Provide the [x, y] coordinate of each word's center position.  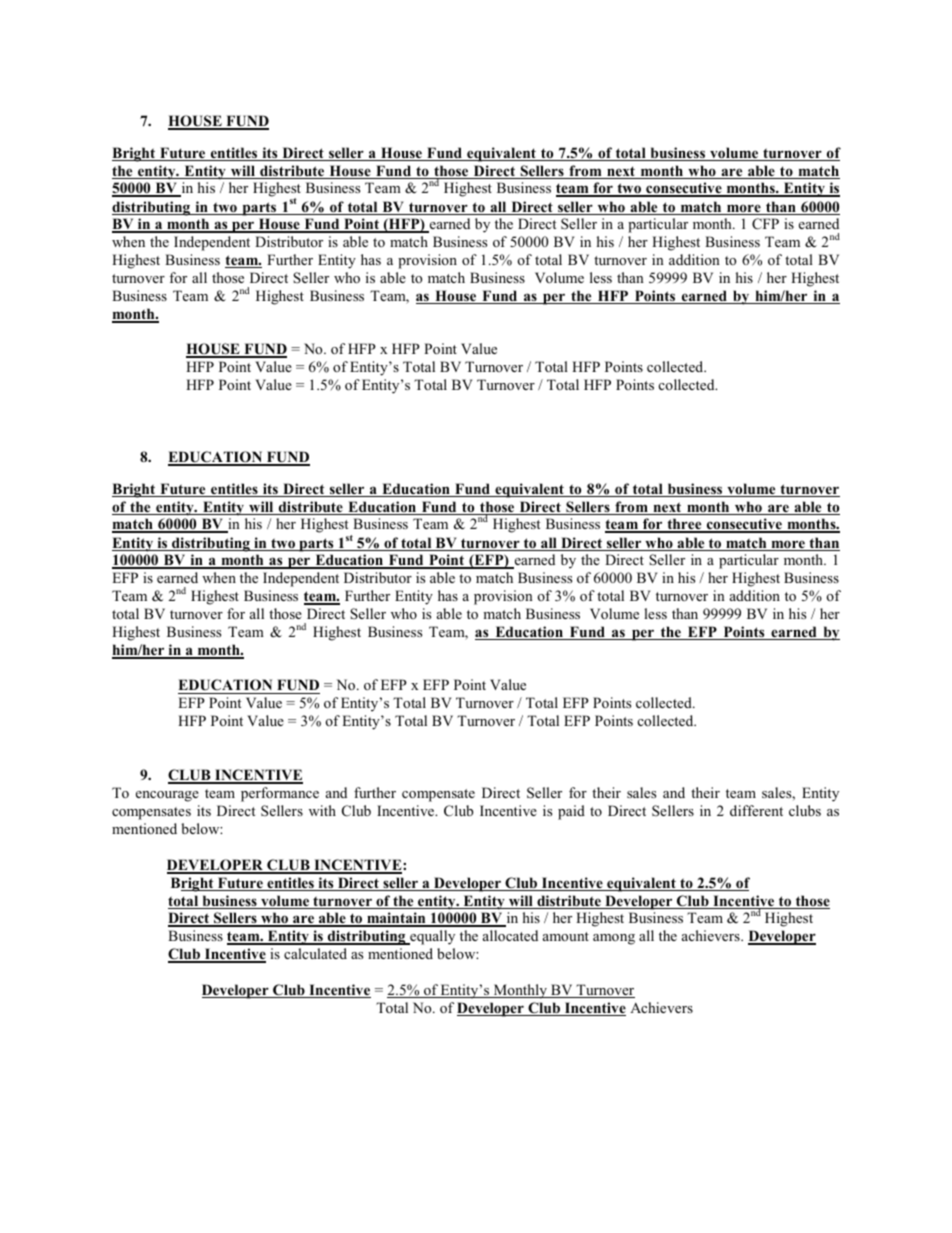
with [322, 810]
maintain [396, 919]
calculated [315, 953]
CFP [765, 224]
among [614, 939]
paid [571, 812]
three [684, 525]
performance [280, 794]
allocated [510, 935]
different [756, 810]
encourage [167, 796]
